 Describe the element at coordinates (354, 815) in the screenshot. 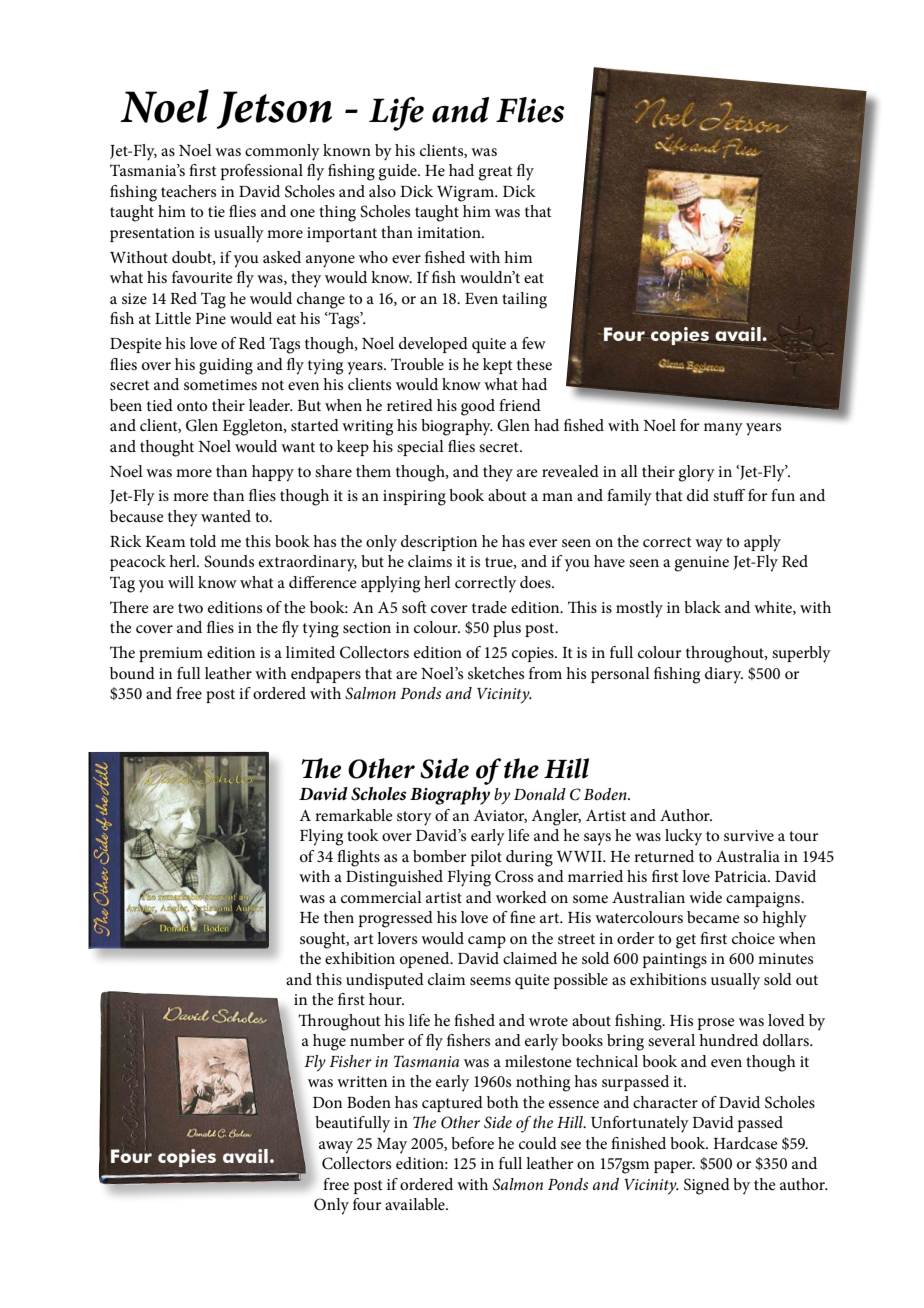

I see `remarkable` at that location.
